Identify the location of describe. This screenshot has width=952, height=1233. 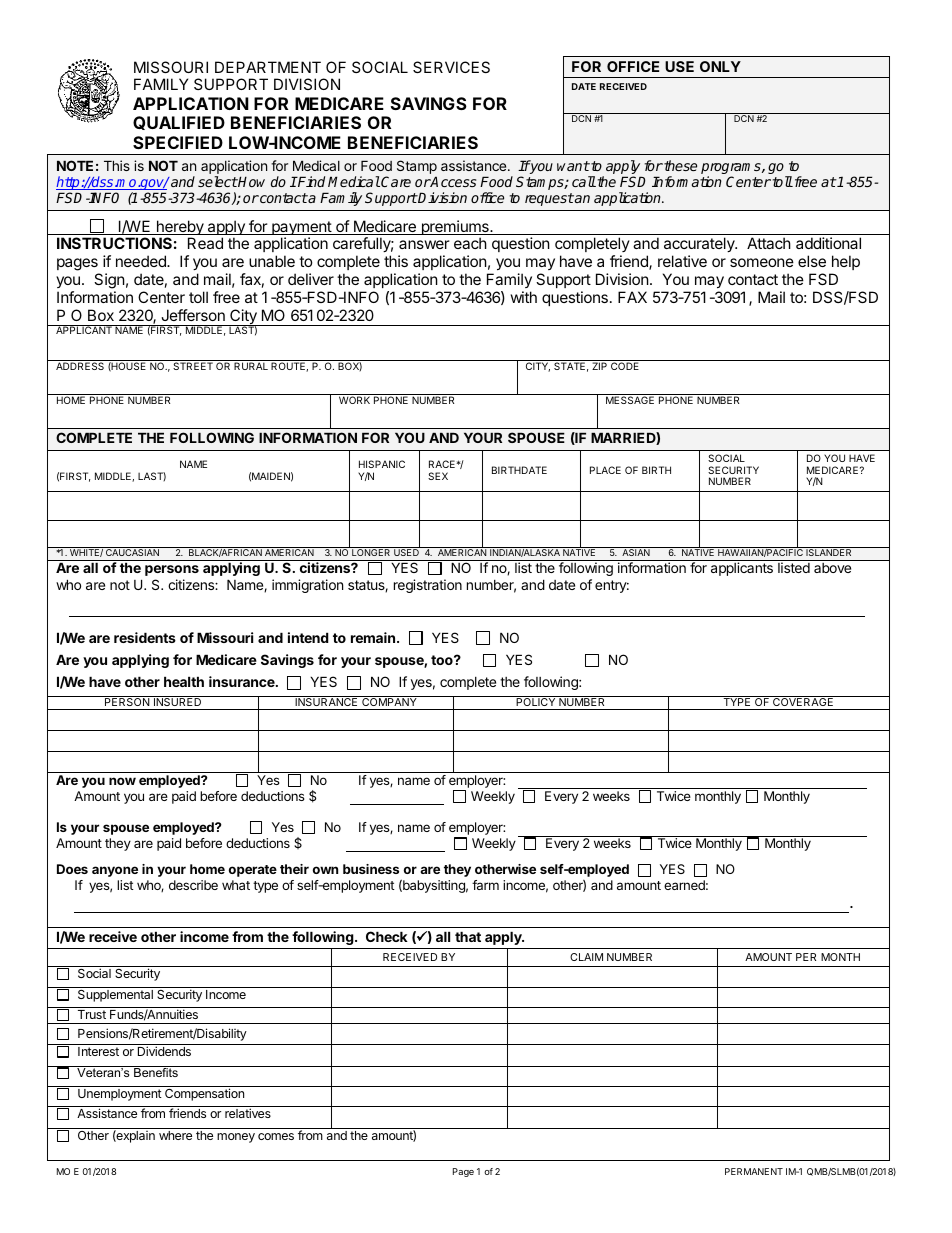
(193, 885).
